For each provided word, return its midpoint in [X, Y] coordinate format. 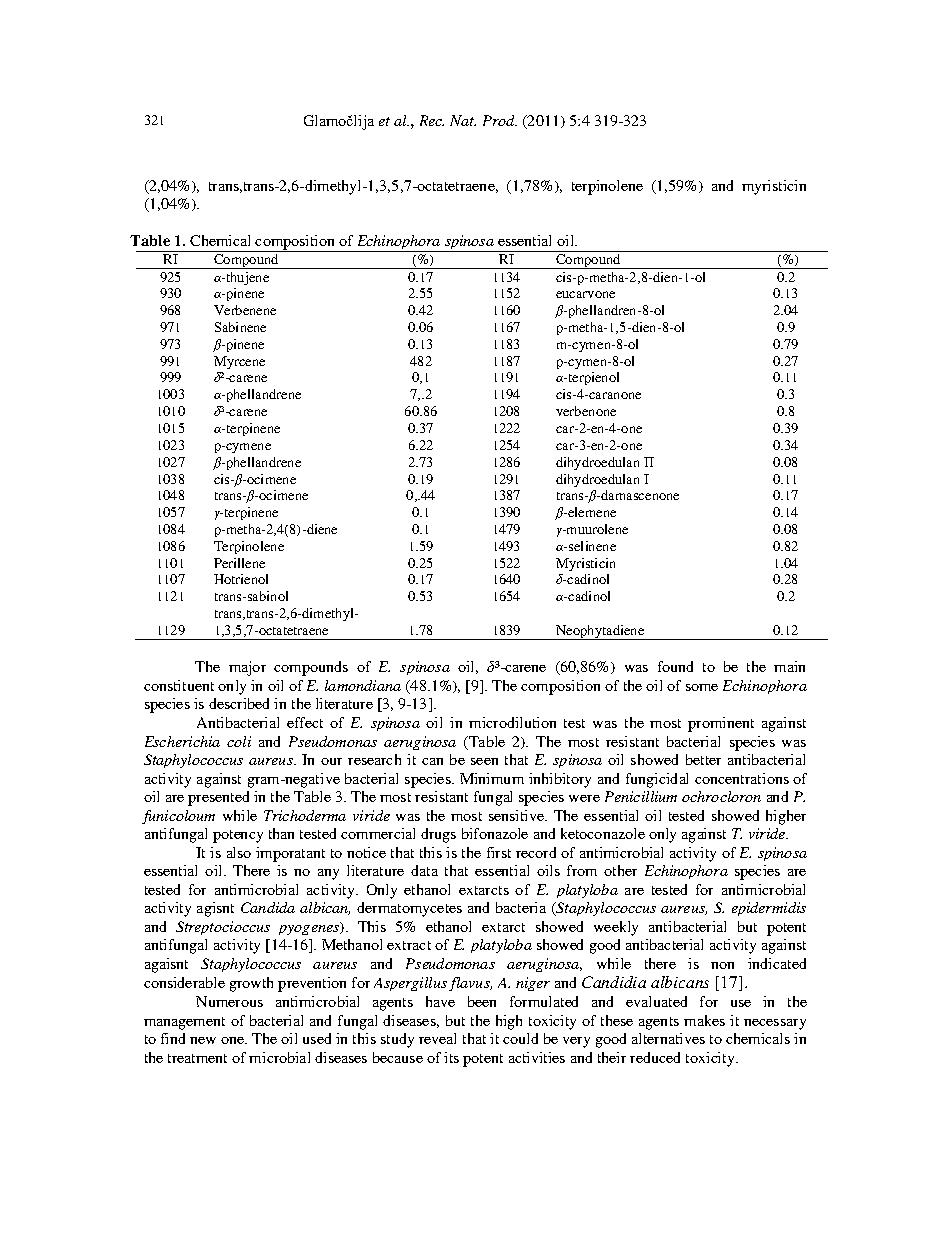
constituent [179, 685]
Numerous [229, 1001]
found [675, 666]
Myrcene [239, 362]
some [702, 687]
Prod [500, 120]
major [247, 668]
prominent [721, 724]
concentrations [742, 778]
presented [218, 798]
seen [484, 761]
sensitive [518, 815]
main [789, 666]
